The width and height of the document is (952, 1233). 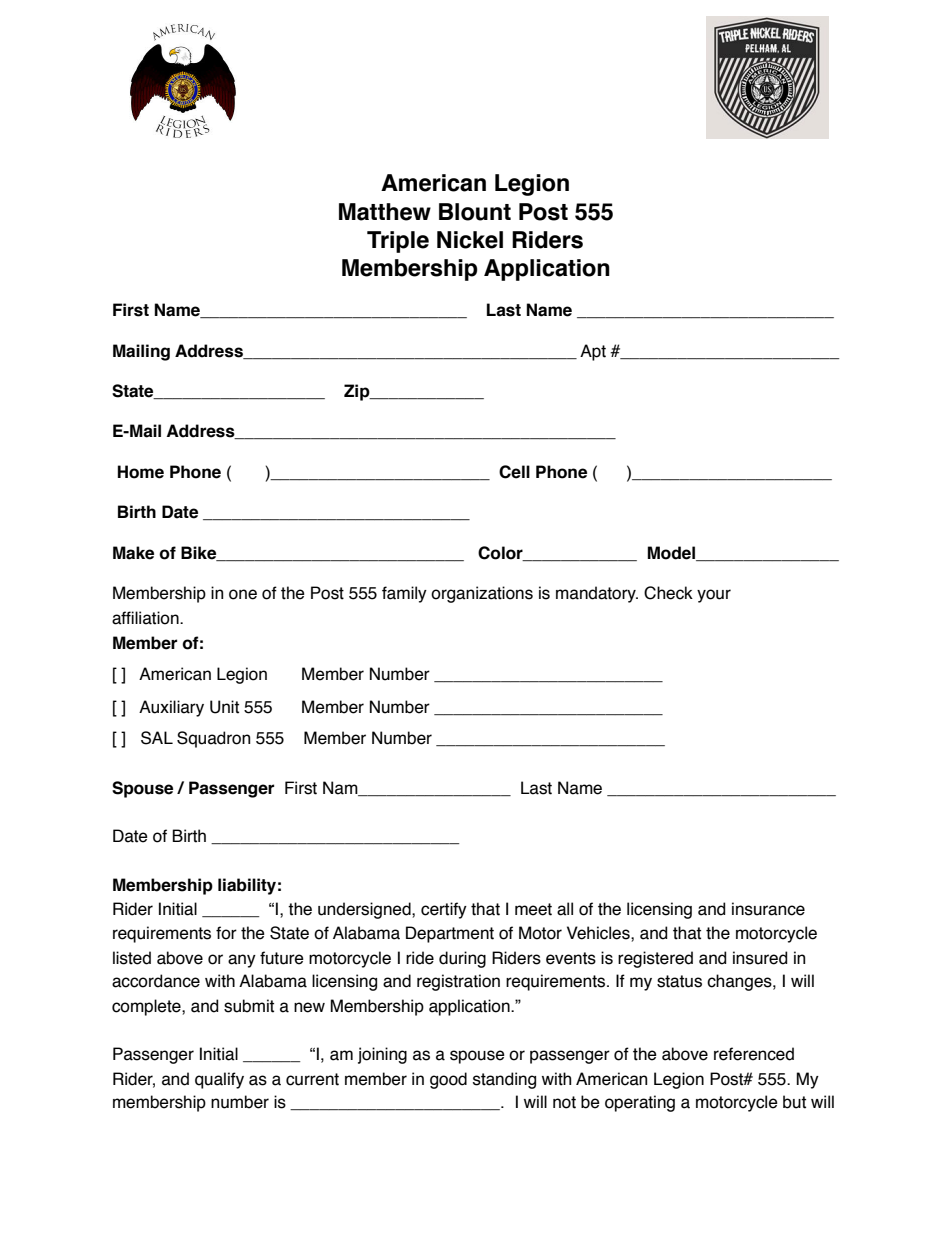 I want to click on Matthew, so click(x=385, y=212).
